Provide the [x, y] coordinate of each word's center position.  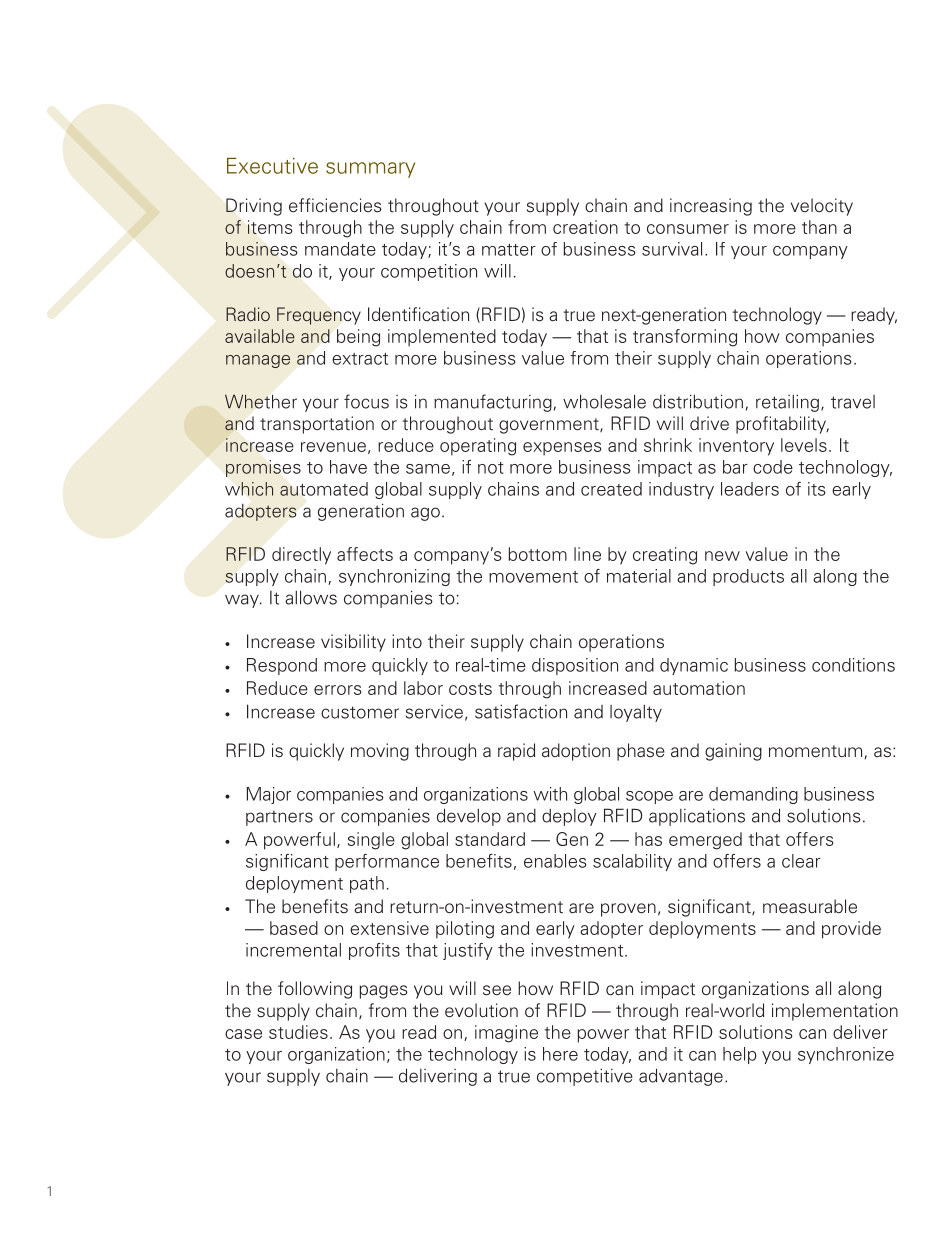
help [740, 1055]
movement [533, 577]
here [560, 1054]
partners [279, 818]
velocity [822, 207]
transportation [317, 425]
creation [585, 227]
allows [311, 597]
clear [801, 861]
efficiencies [335, 205]
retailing [787, 403]
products [748, 577]
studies [298, 1032]
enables [555, 861]
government [550, 426]
